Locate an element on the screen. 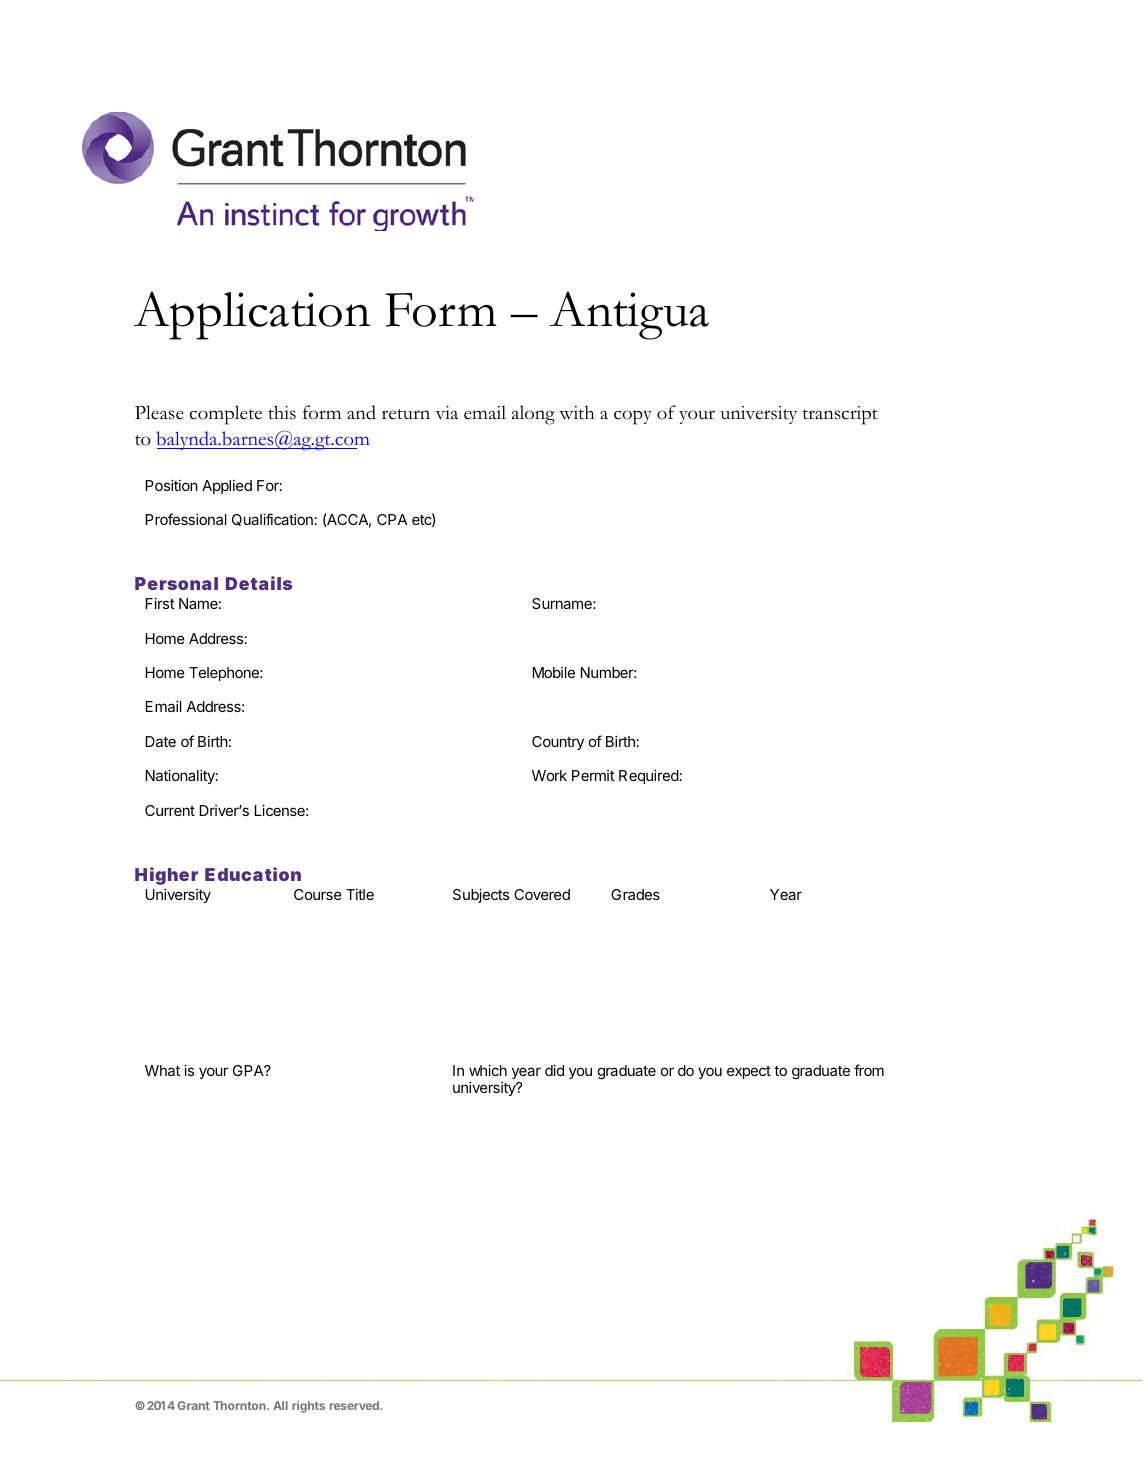  transcript is located at coordinates (840, 415).
